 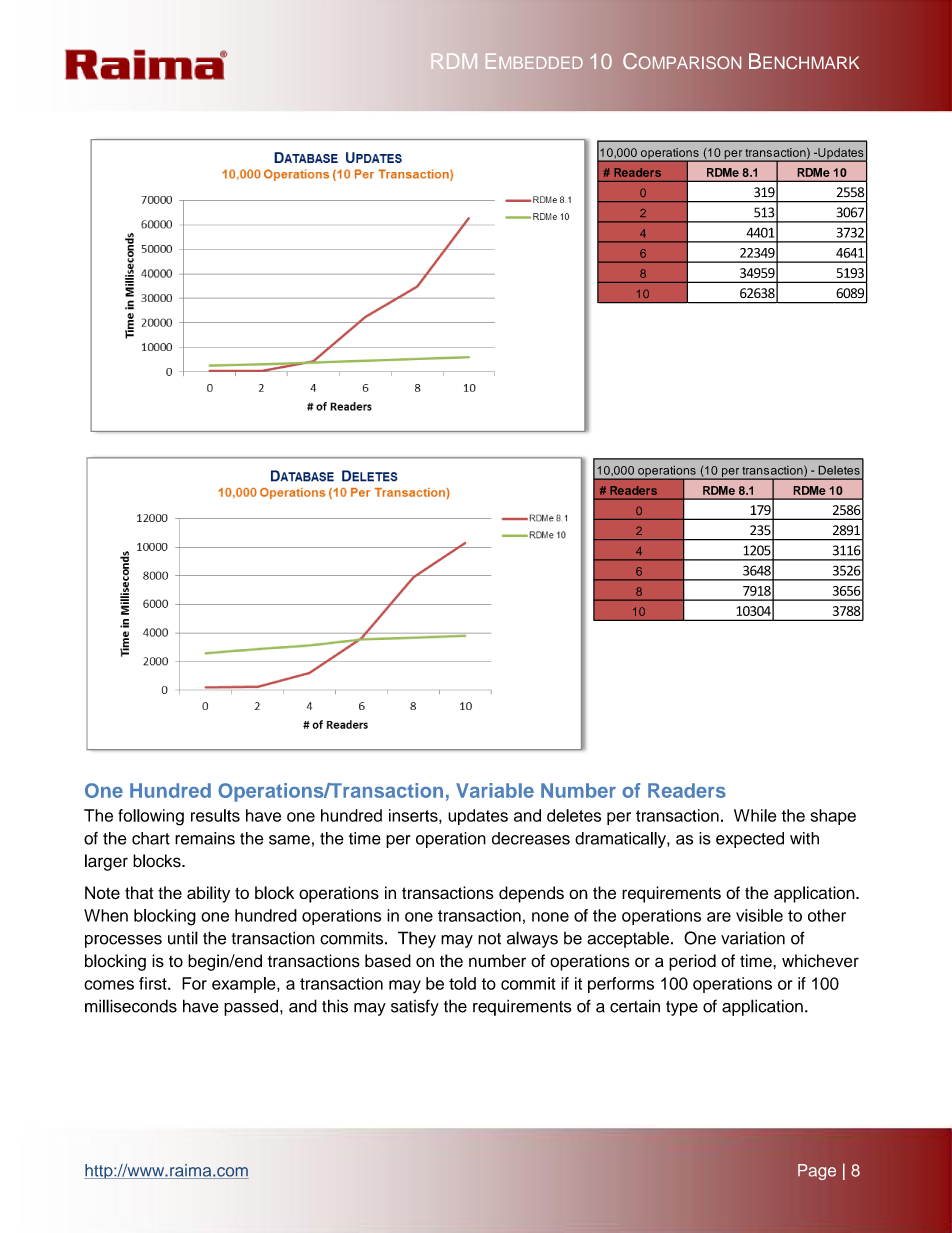 What do you see at coordinates (550, 917) in the screenshot?
I see `none` at bounding box center [550, 917].
